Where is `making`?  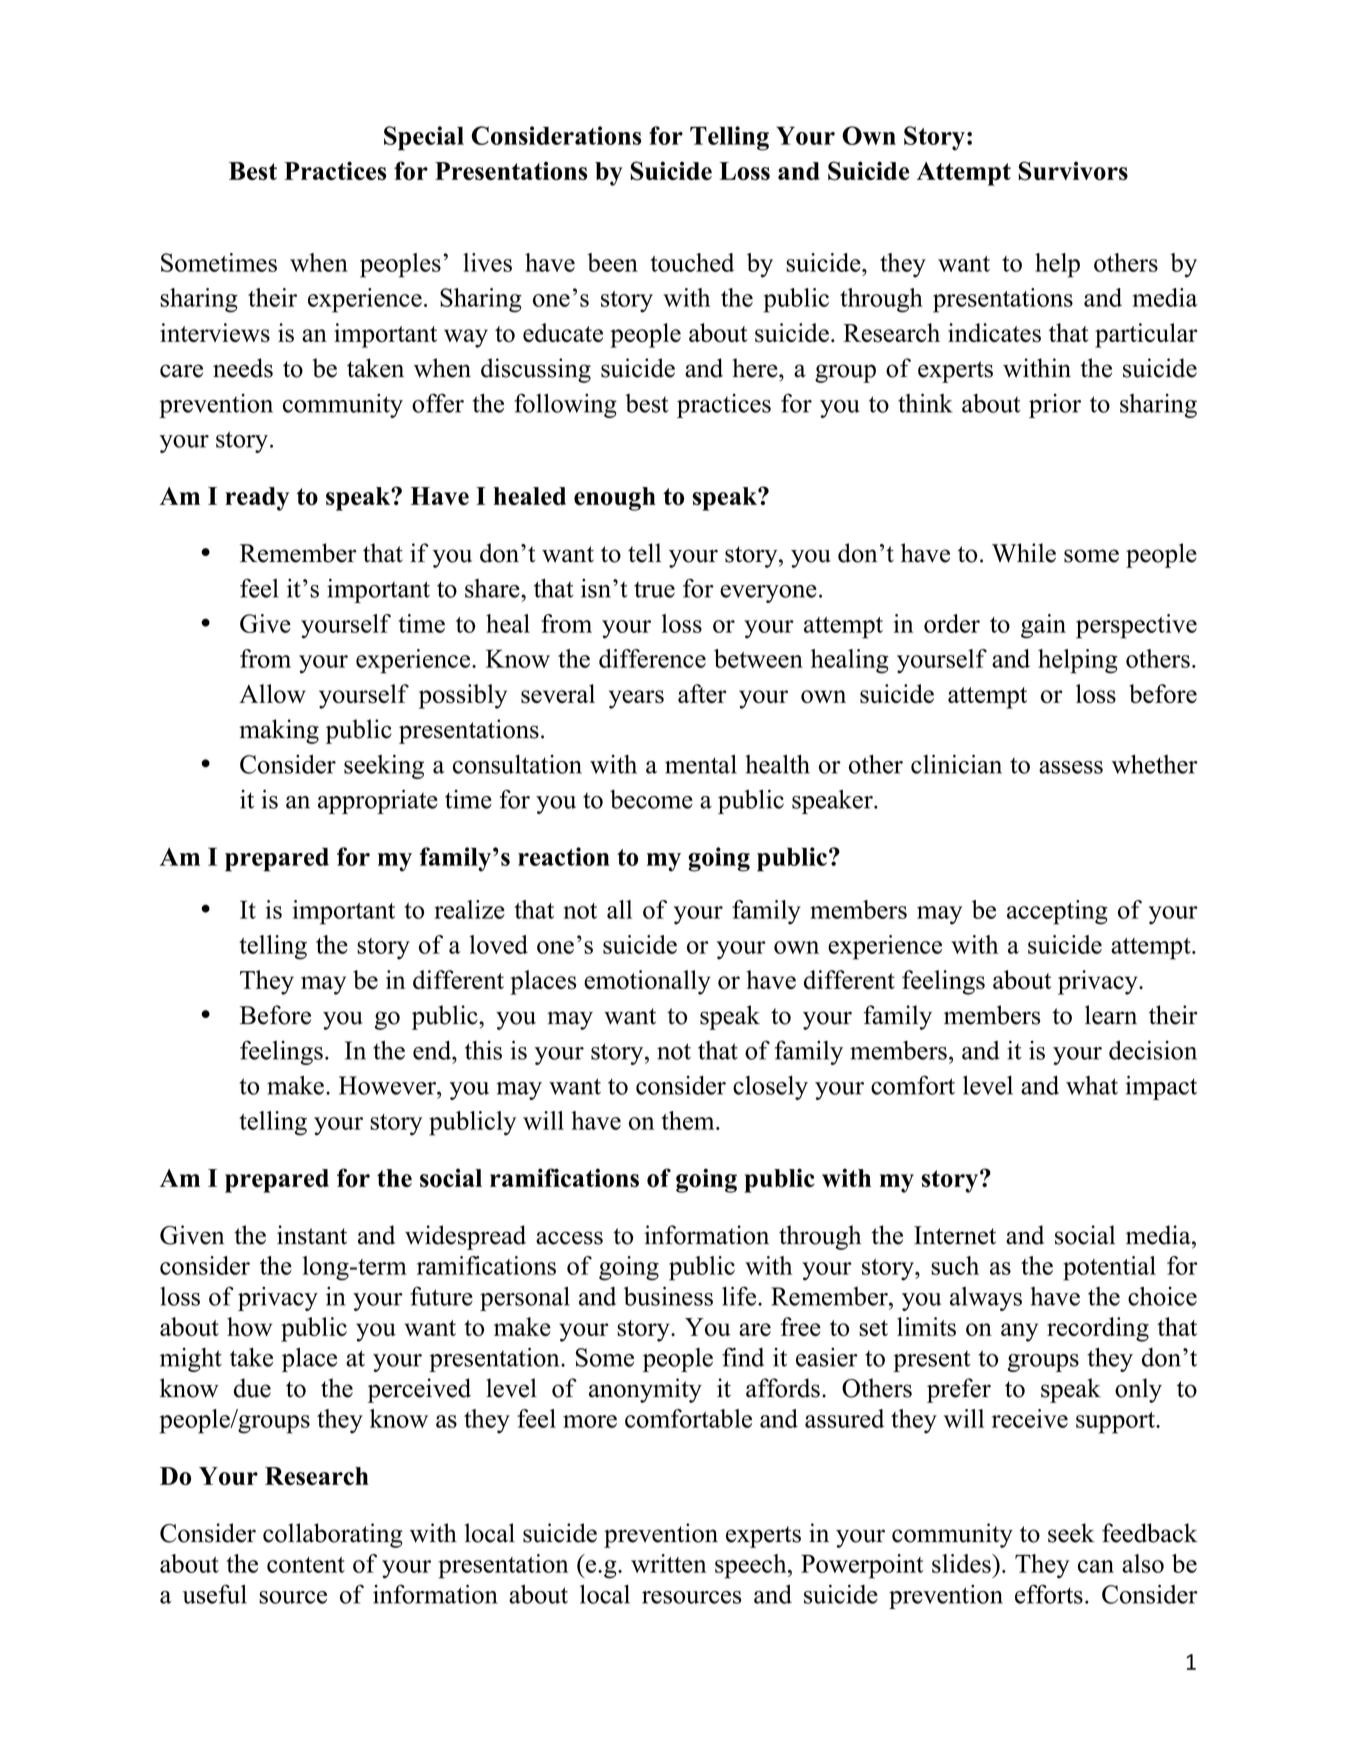 making is located at coordinates (279, 731).
